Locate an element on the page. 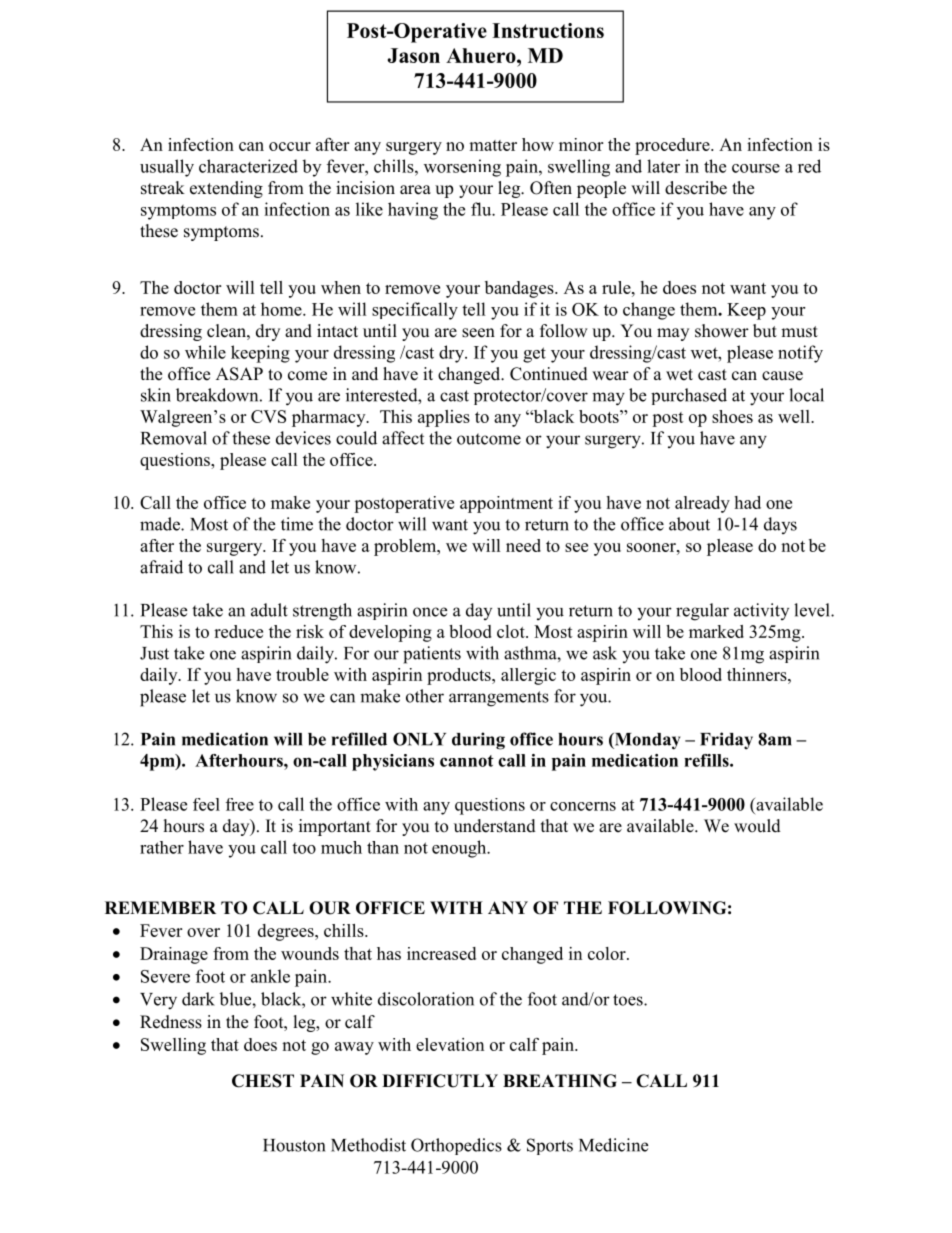  Jason is located at coordinates (414, 55).
